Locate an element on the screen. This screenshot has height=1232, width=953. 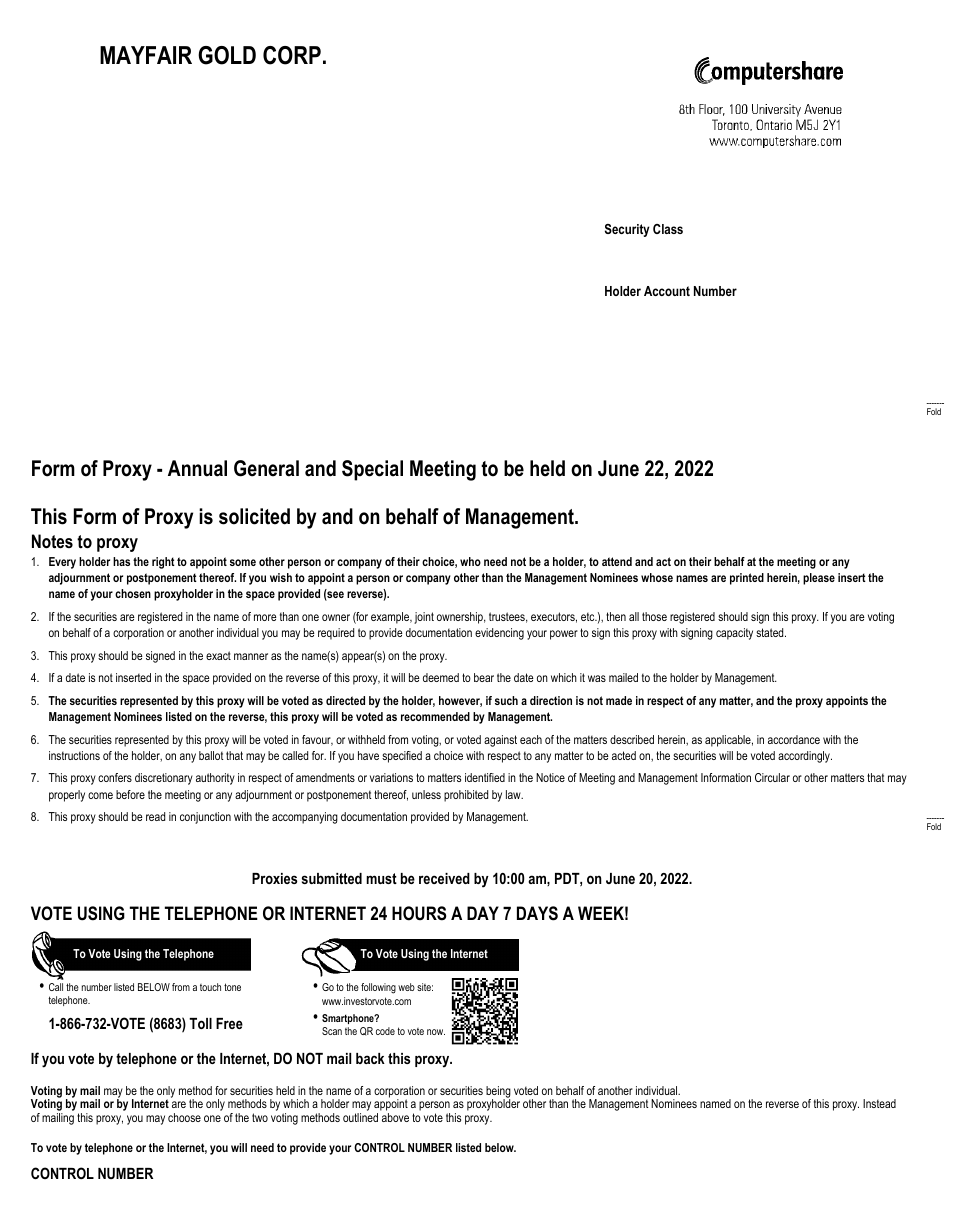
chosen is located at coordinates (133, 593).
